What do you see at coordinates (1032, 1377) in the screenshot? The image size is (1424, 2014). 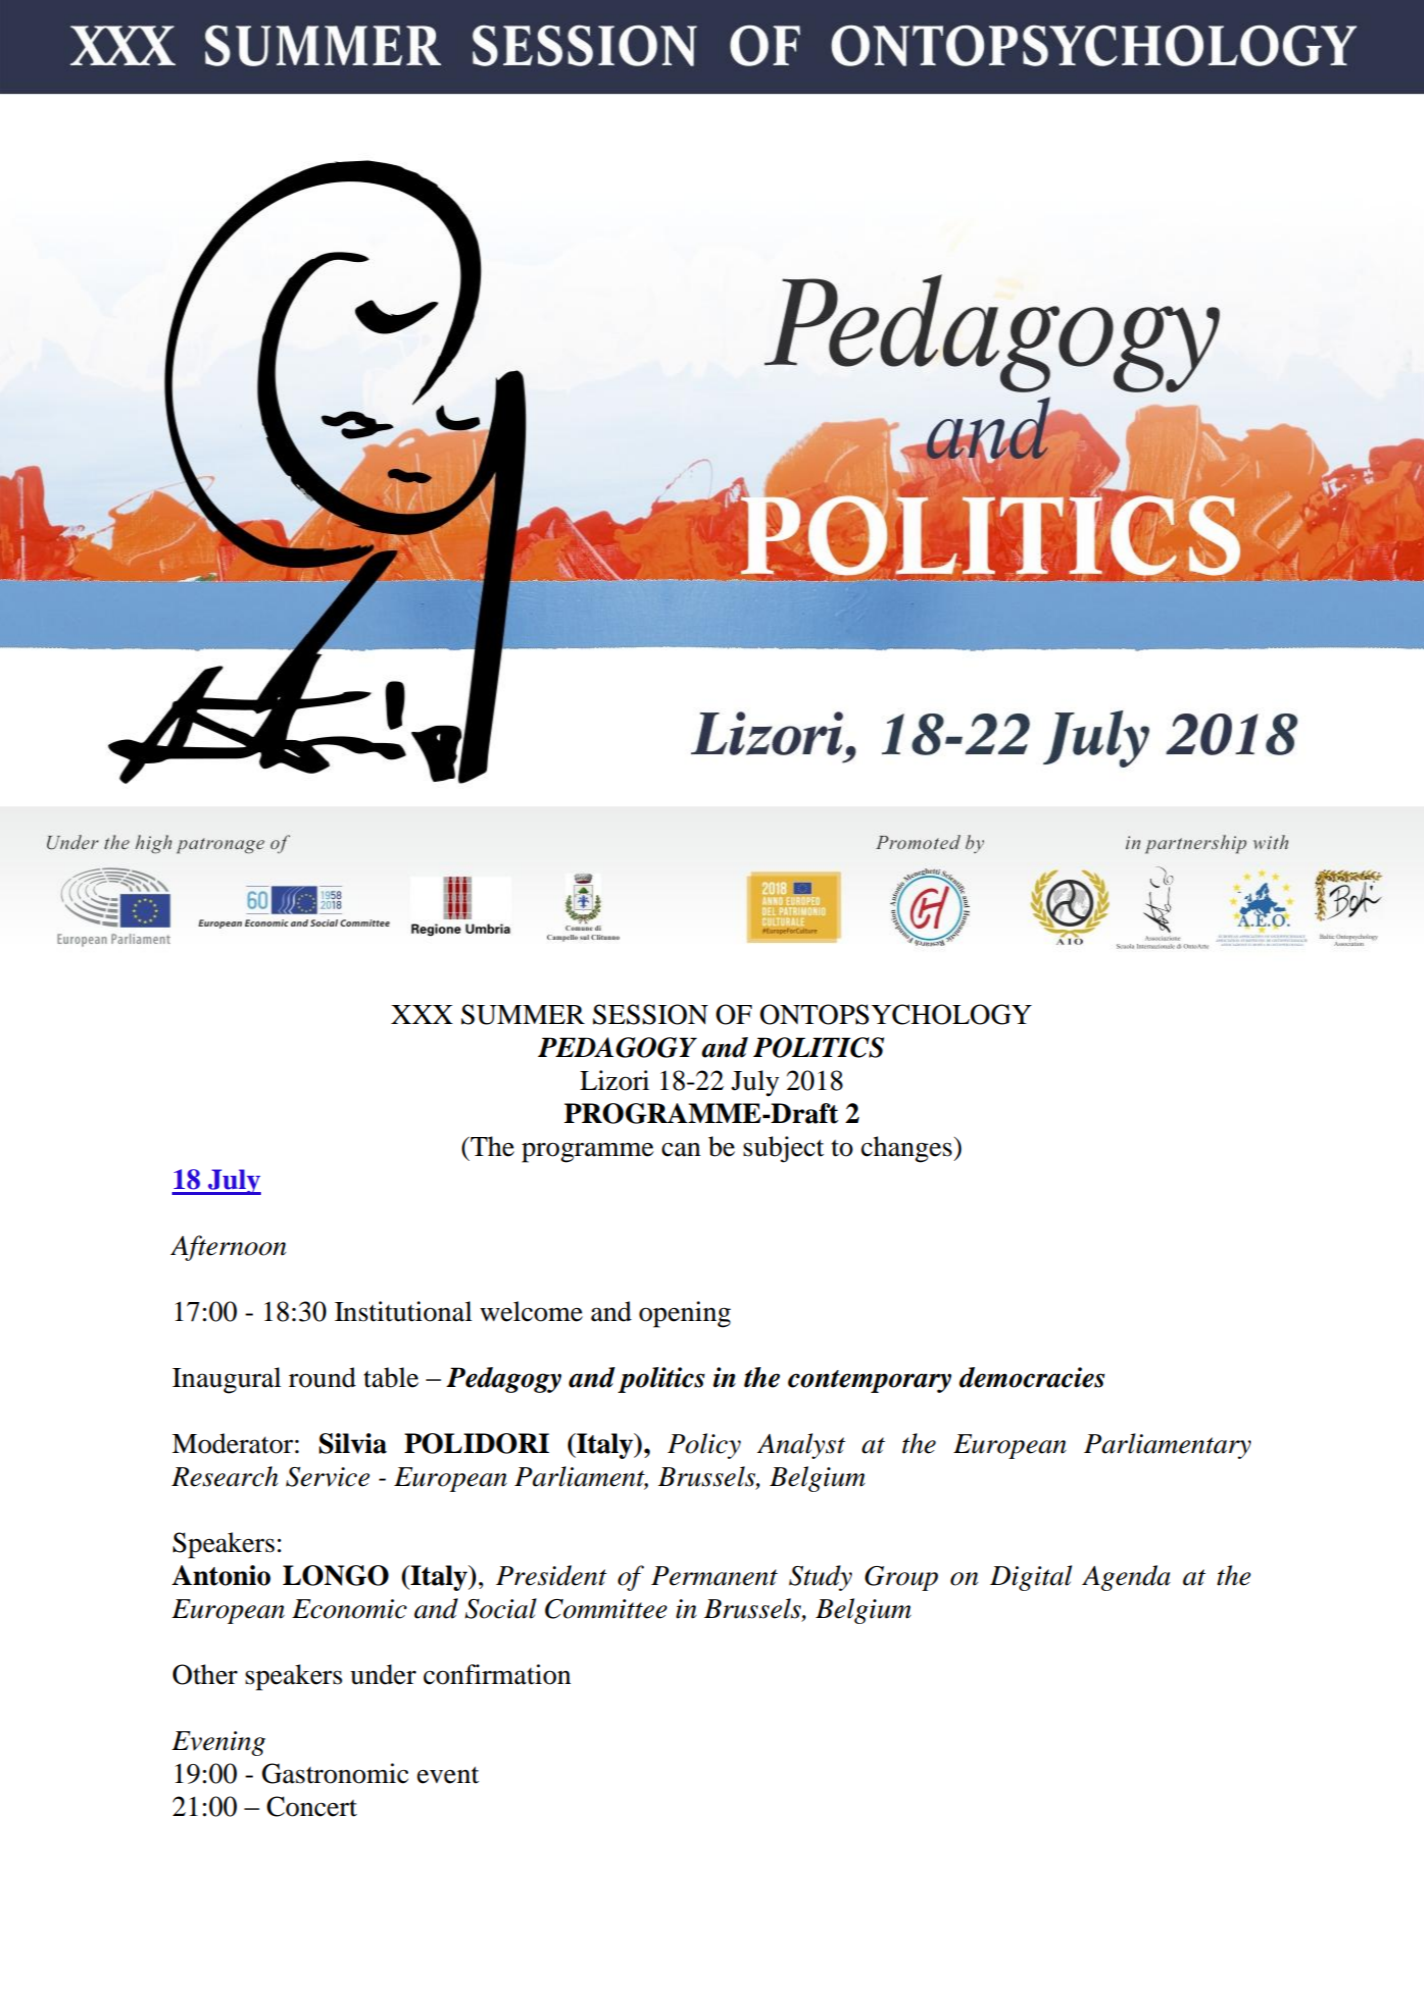 I see `democracies` at bounding box center [1032, 1377].
